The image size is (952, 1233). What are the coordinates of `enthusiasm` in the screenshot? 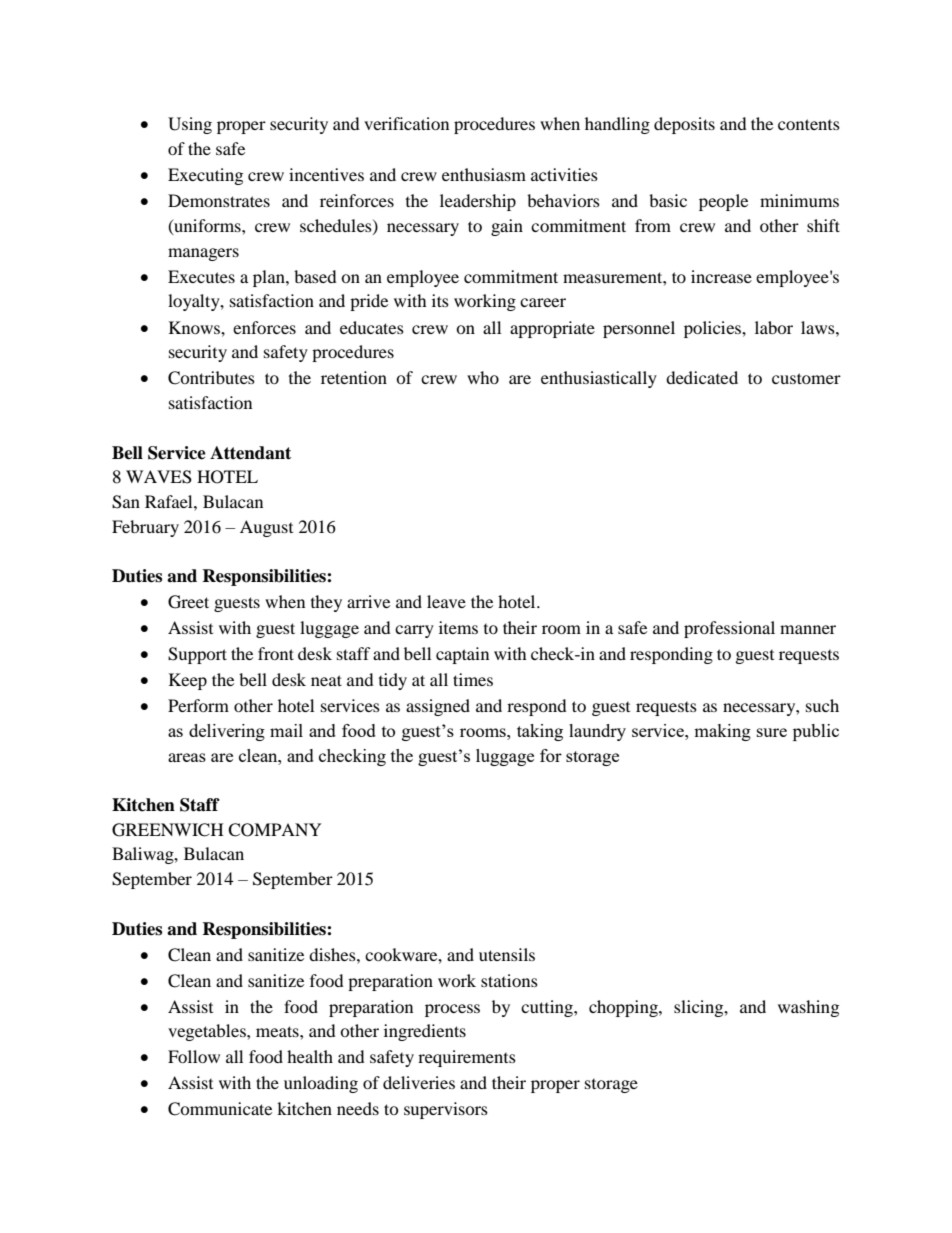 It's located at (484, 174).
